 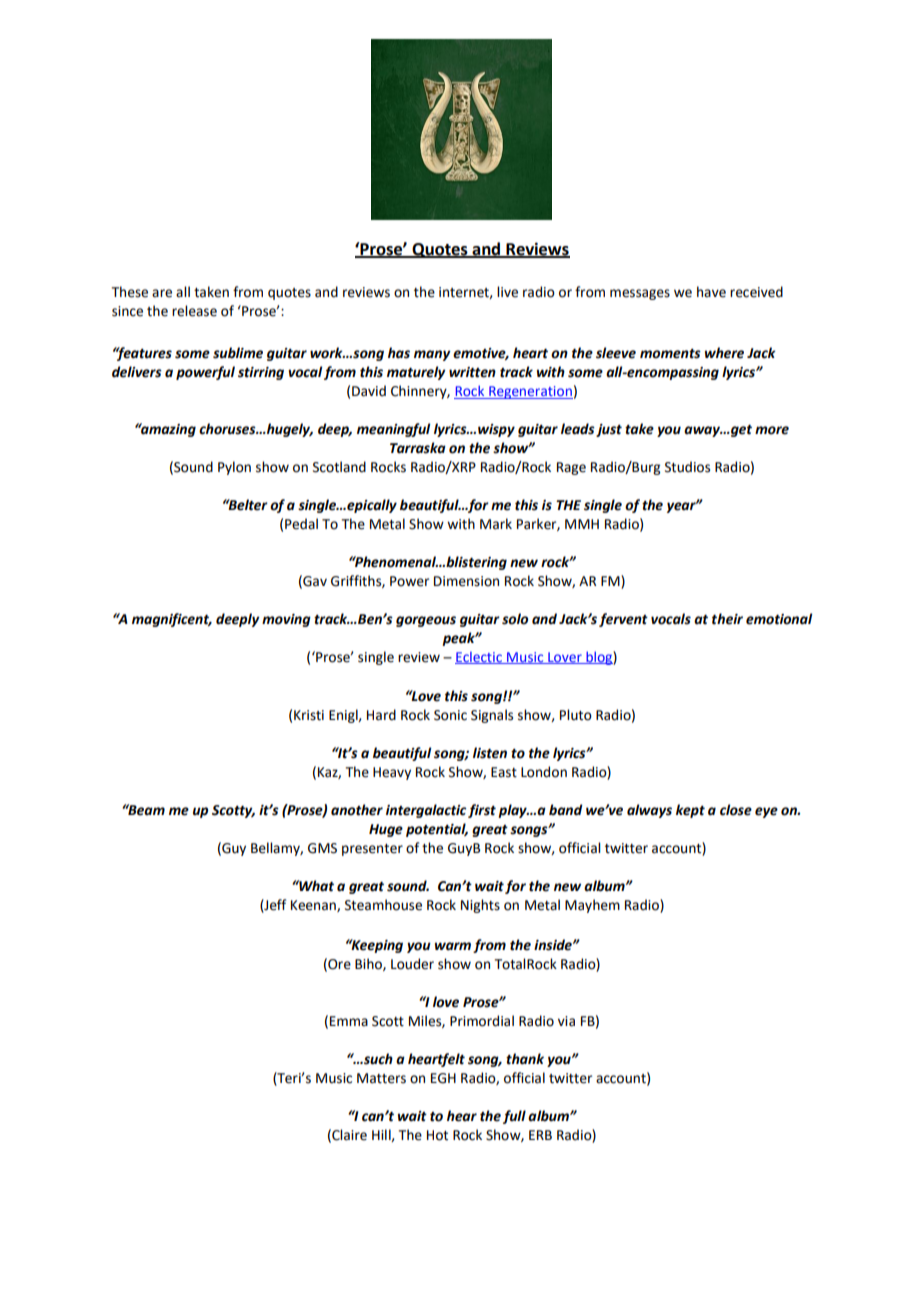 What do you see at coordinates (711, 292) in the screenshot?
I see `have` at bounding box center [711, 292].
